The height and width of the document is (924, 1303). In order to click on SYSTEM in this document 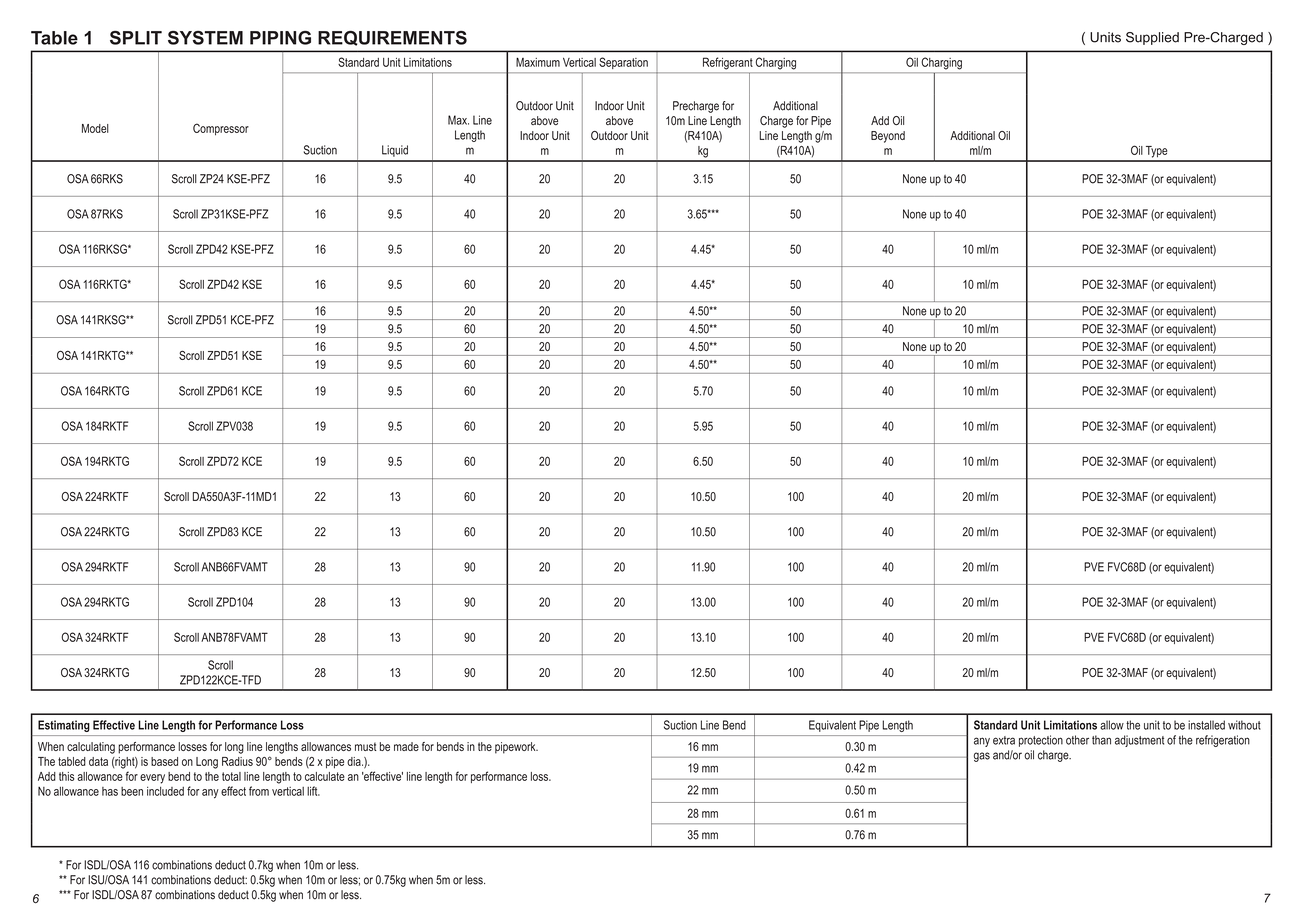, I will do `click(205, 38)`.
